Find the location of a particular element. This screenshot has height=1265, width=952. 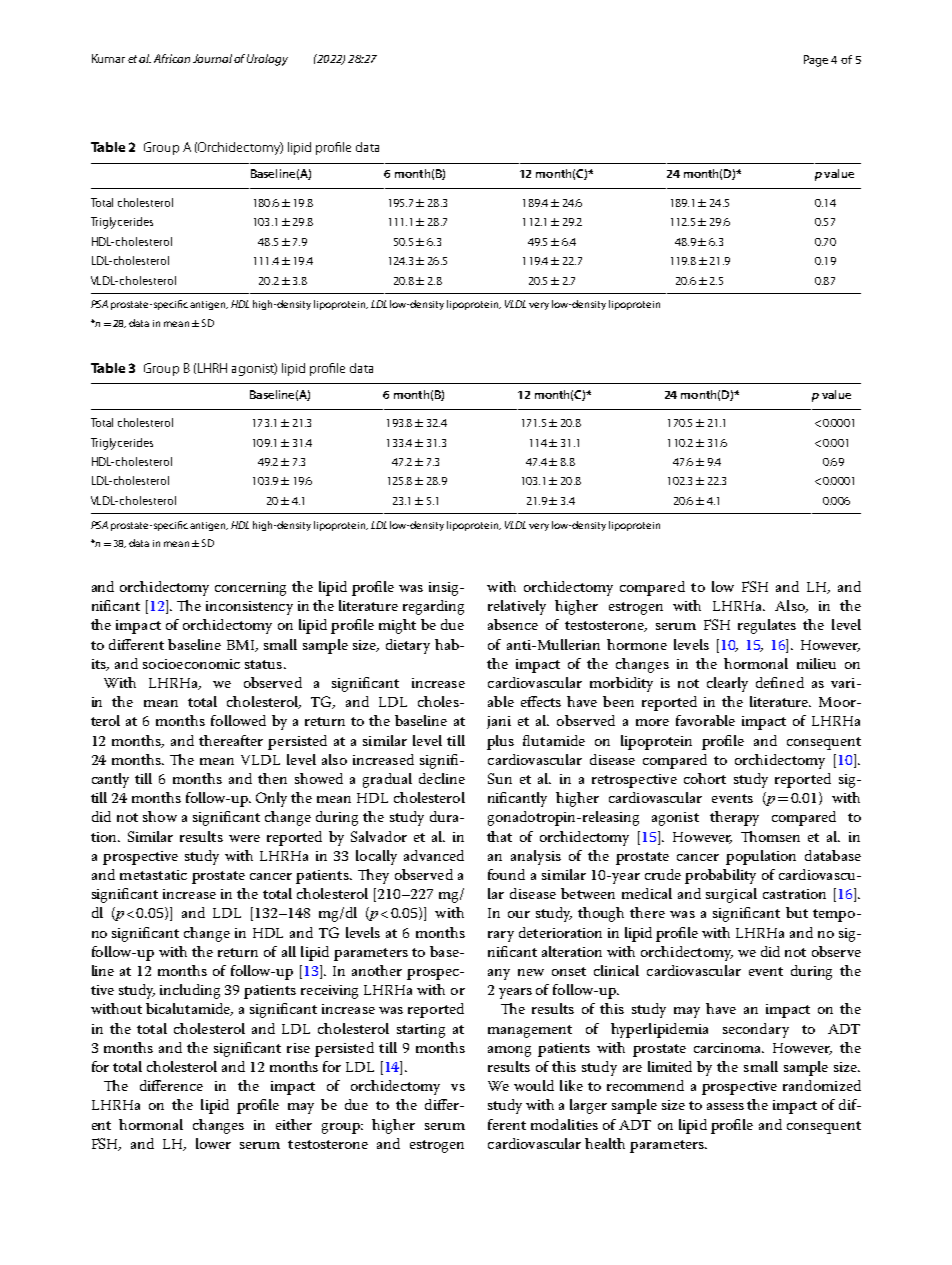

regulates is located at coordinates (767, 626).
